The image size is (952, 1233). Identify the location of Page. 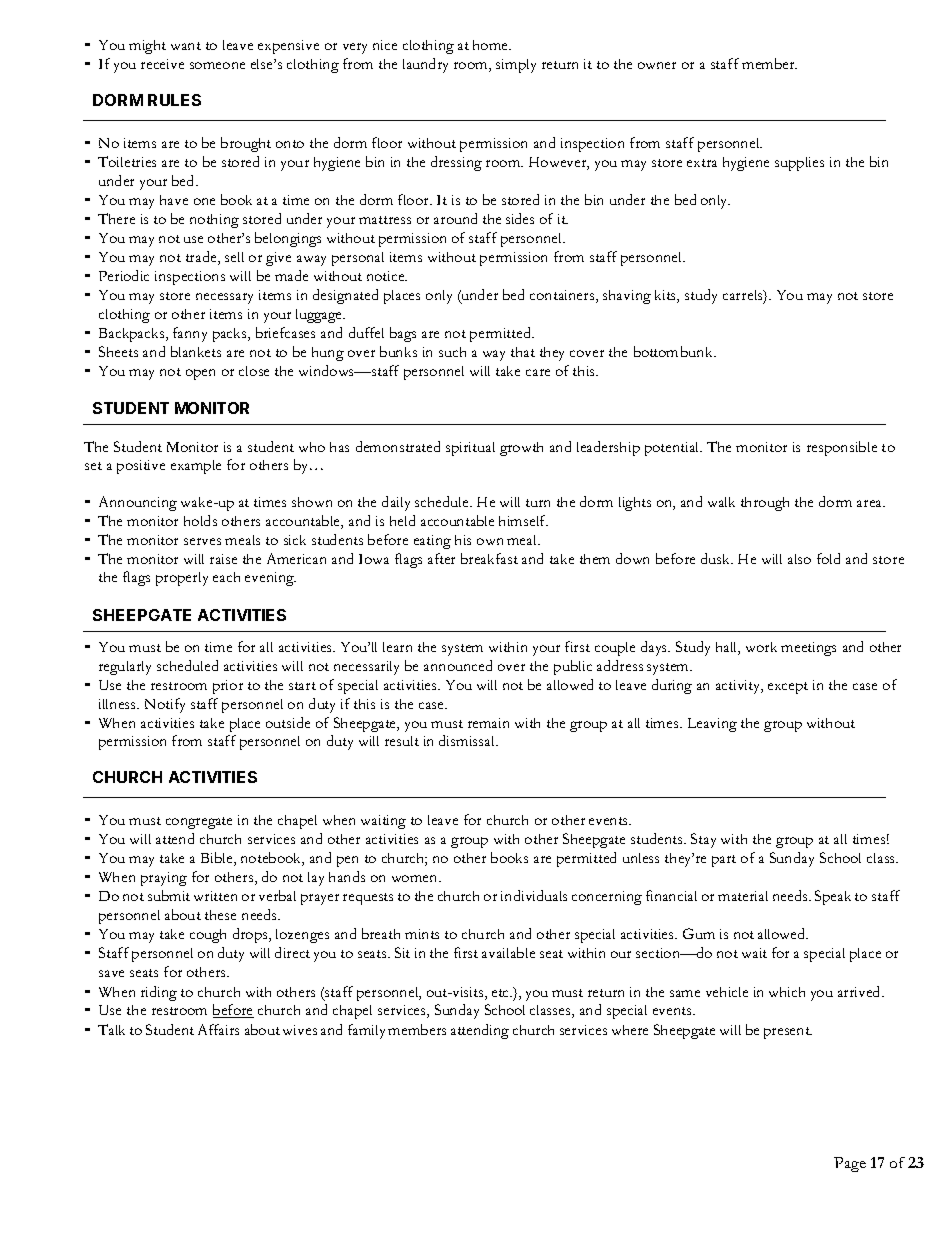
(850, 1164).
